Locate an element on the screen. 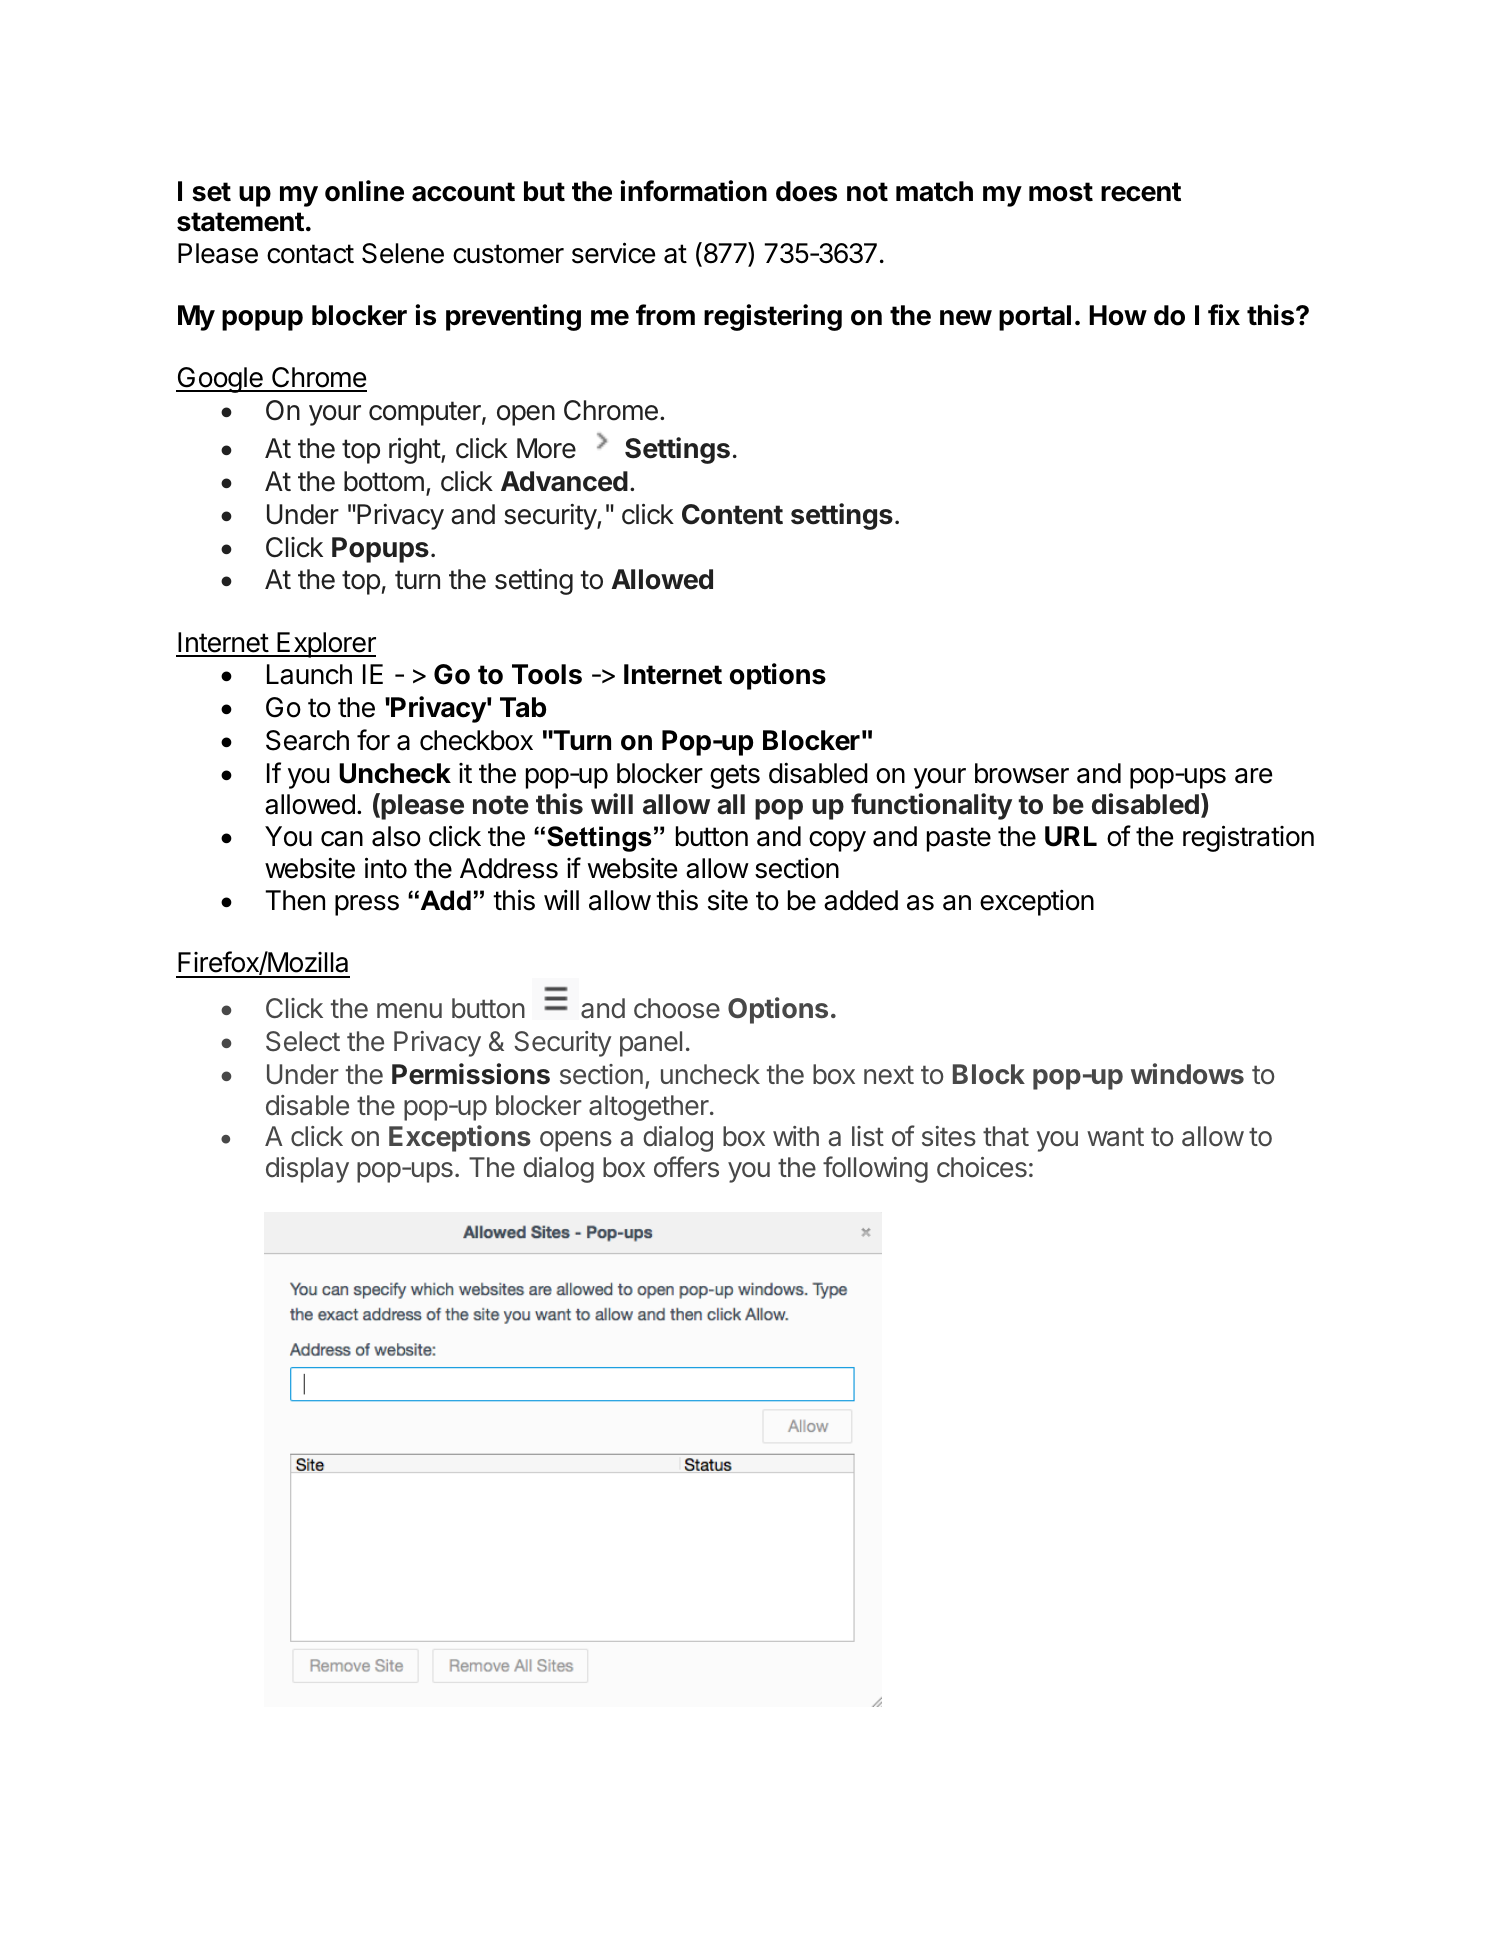 The height and width of the screenshot is (1940, 1499). browser is located at coordinates (1022, 773).
